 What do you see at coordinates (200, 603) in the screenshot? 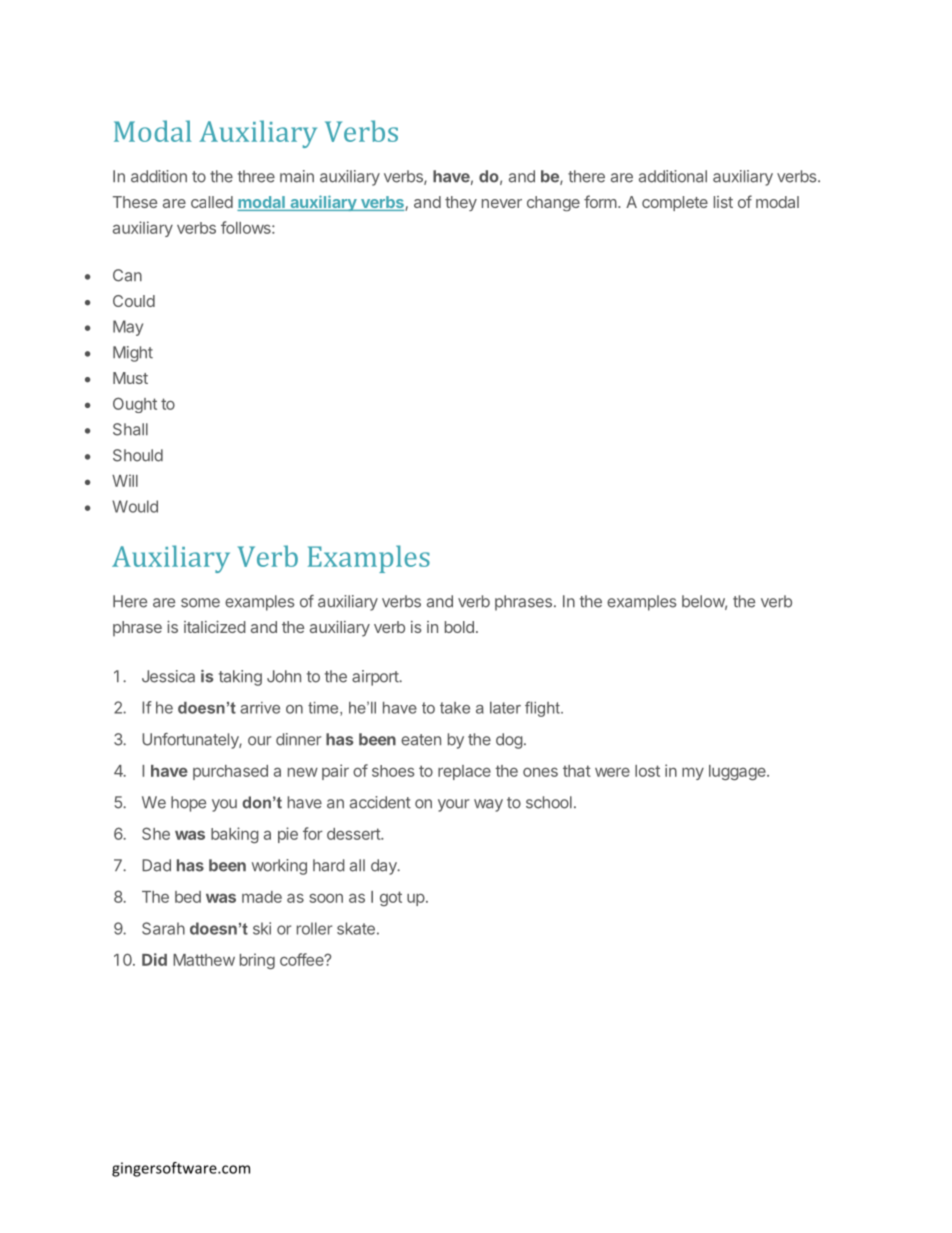
I see `some` at bounding box center [200, 603].
